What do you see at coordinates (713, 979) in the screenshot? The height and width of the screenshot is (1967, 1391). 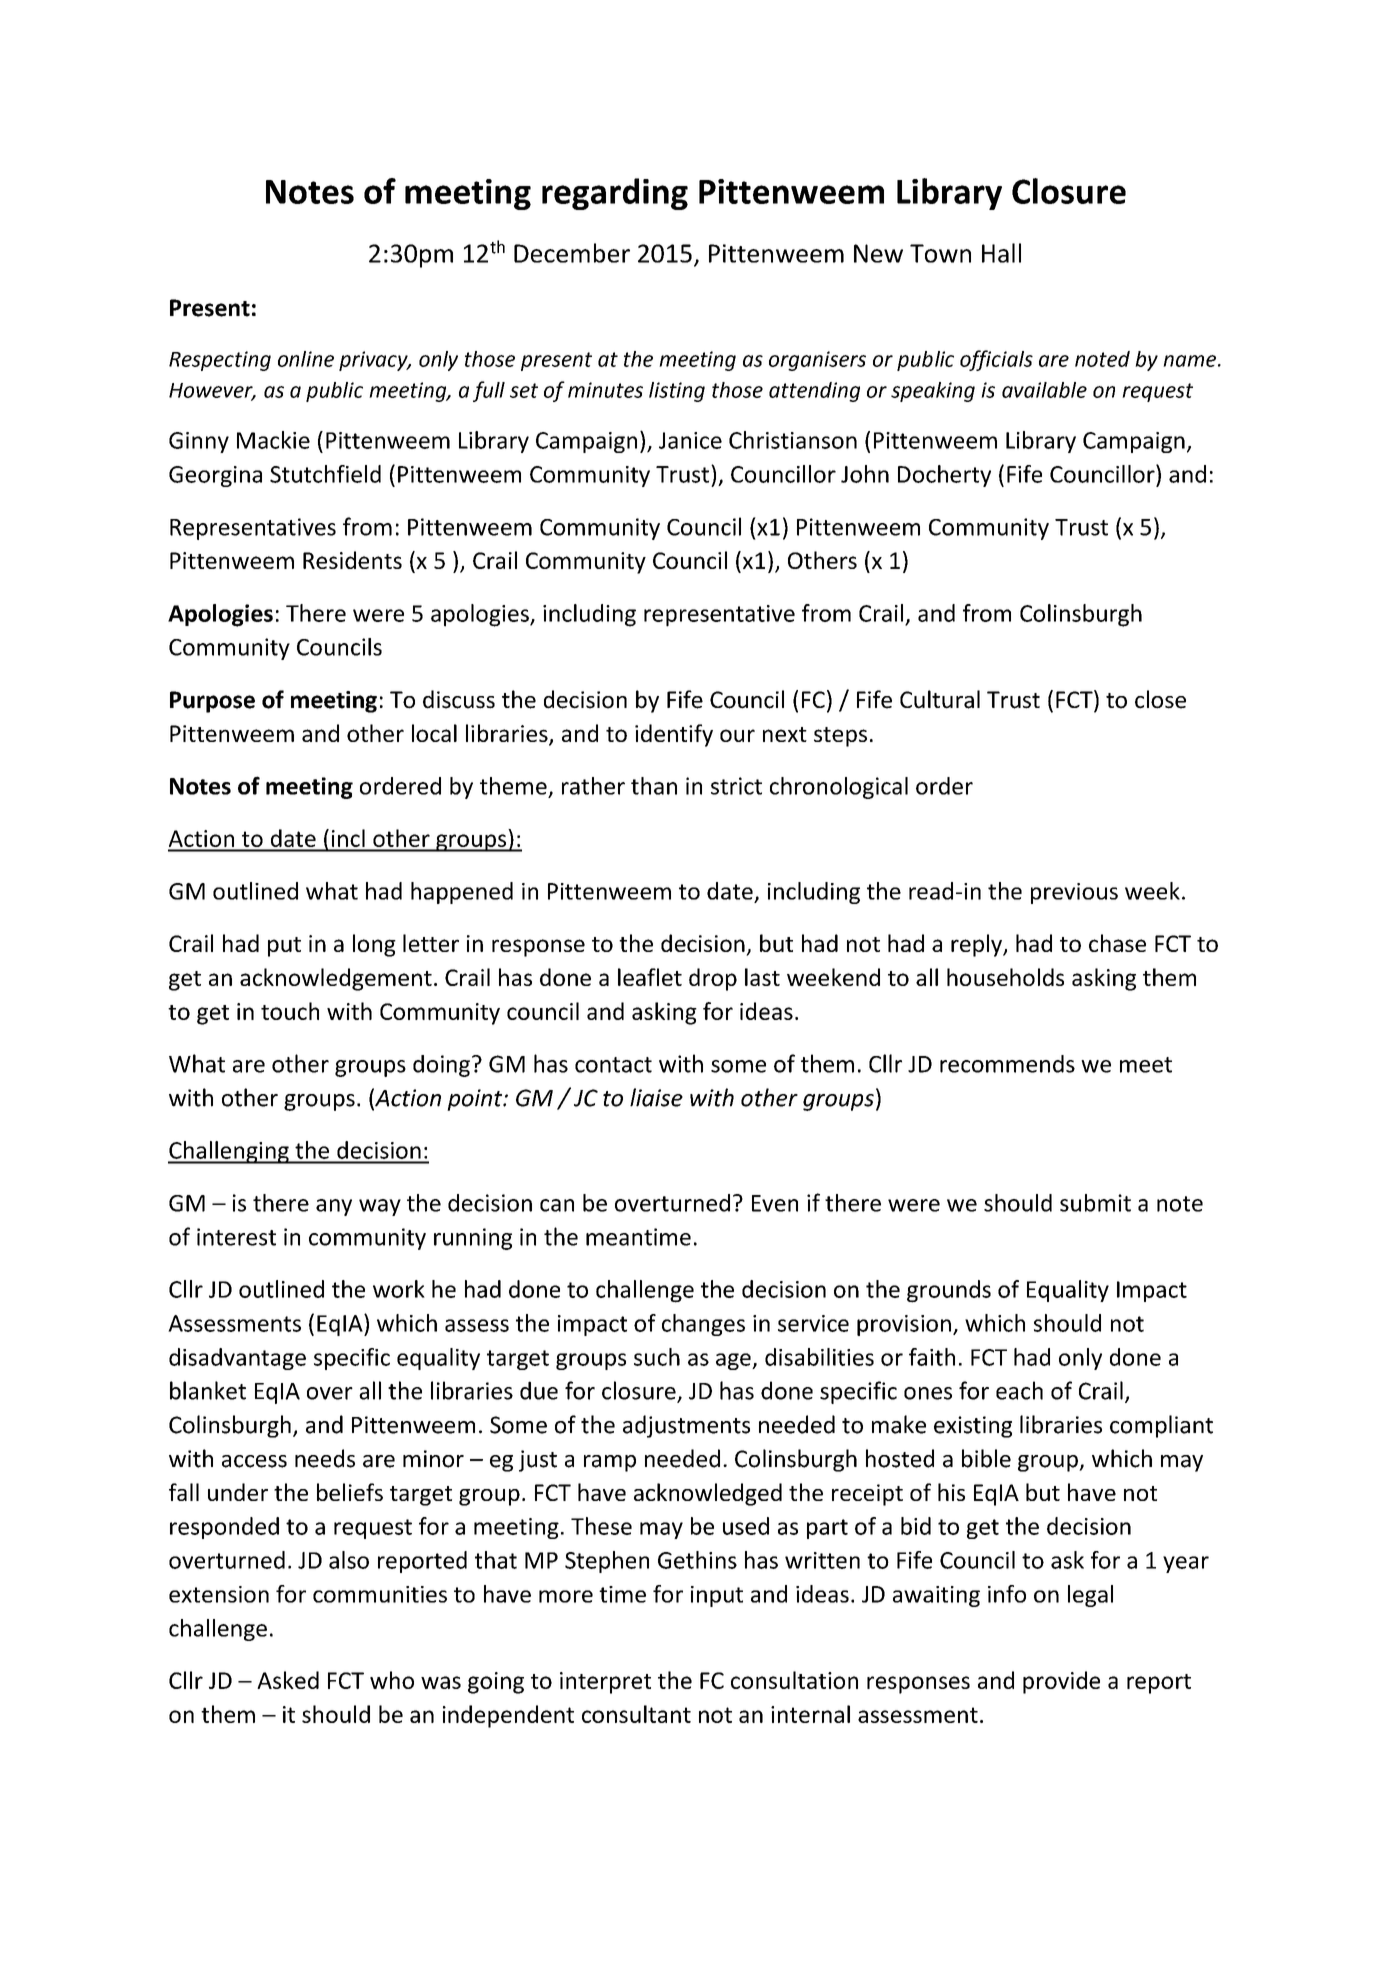 I see `drop` at bounding box center [713, 979].
